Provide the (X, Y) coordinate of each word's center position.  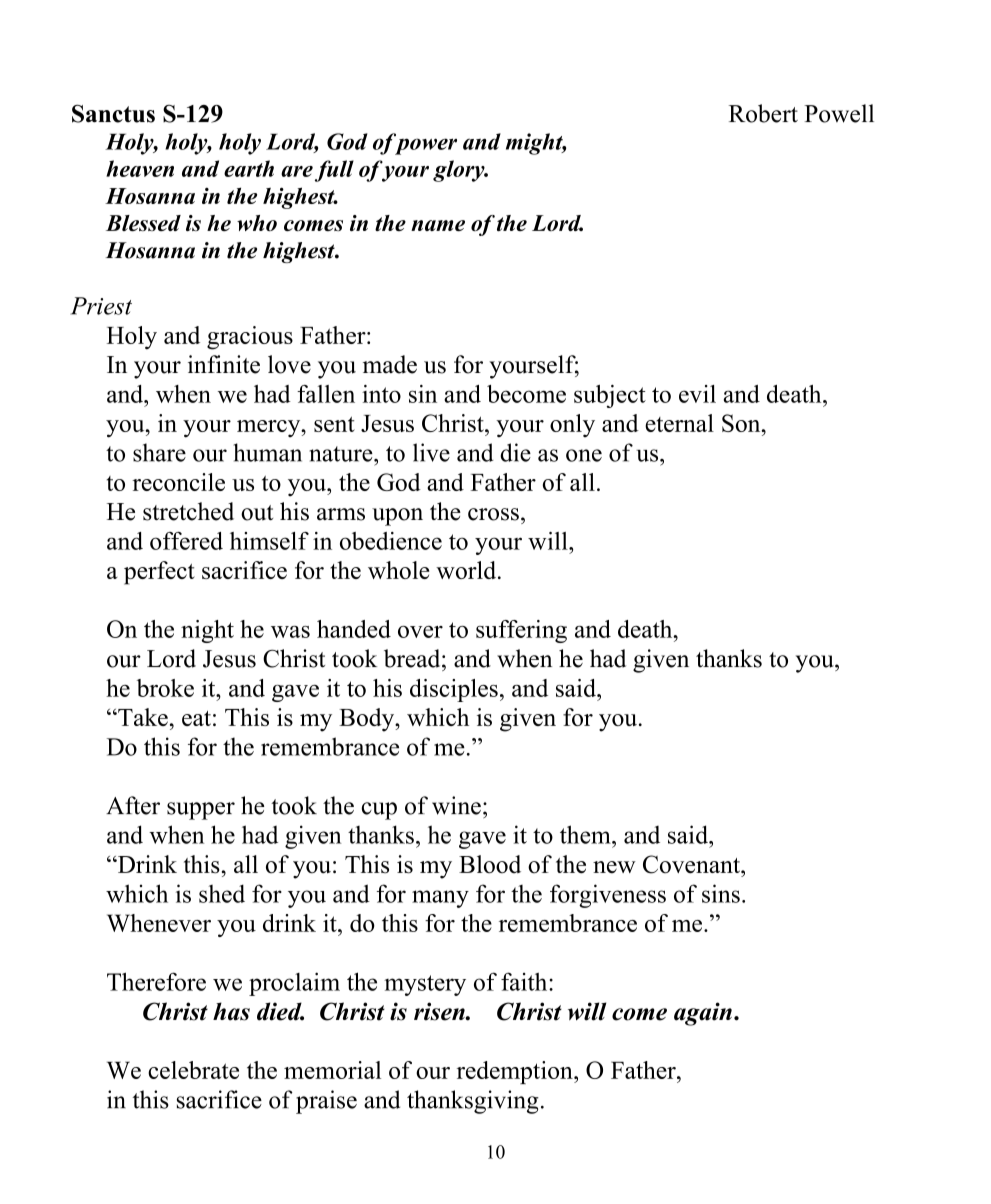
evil (697, 394)
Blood (490, 864)
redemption (516, 1072)
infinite (224, 364)
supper (201, 811)
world (467, 570)
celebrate (193, 1070)
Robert (763, 113)
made (390, 364)
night (207, 631)
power (426, 146)
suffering (521, 631)
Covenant (692, 864)
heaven (140, 168)
